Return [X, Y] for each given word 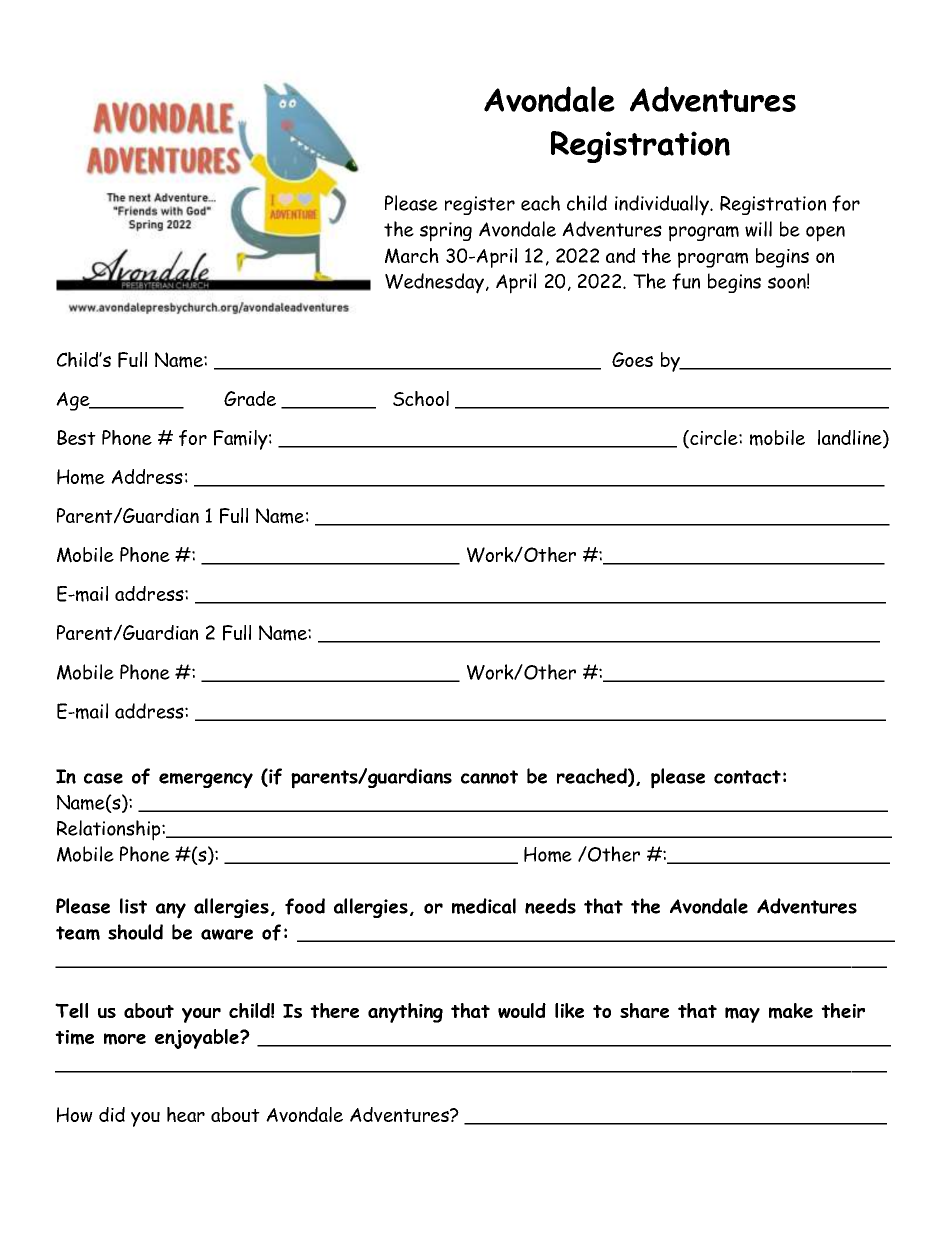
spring [446, 232]
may [742, 1015]
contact [747, 777]
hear [186, 1114]
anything [405, 1013]
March [412, 256]
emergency [206, 781]
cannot [489, 777]
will [758, 229]
